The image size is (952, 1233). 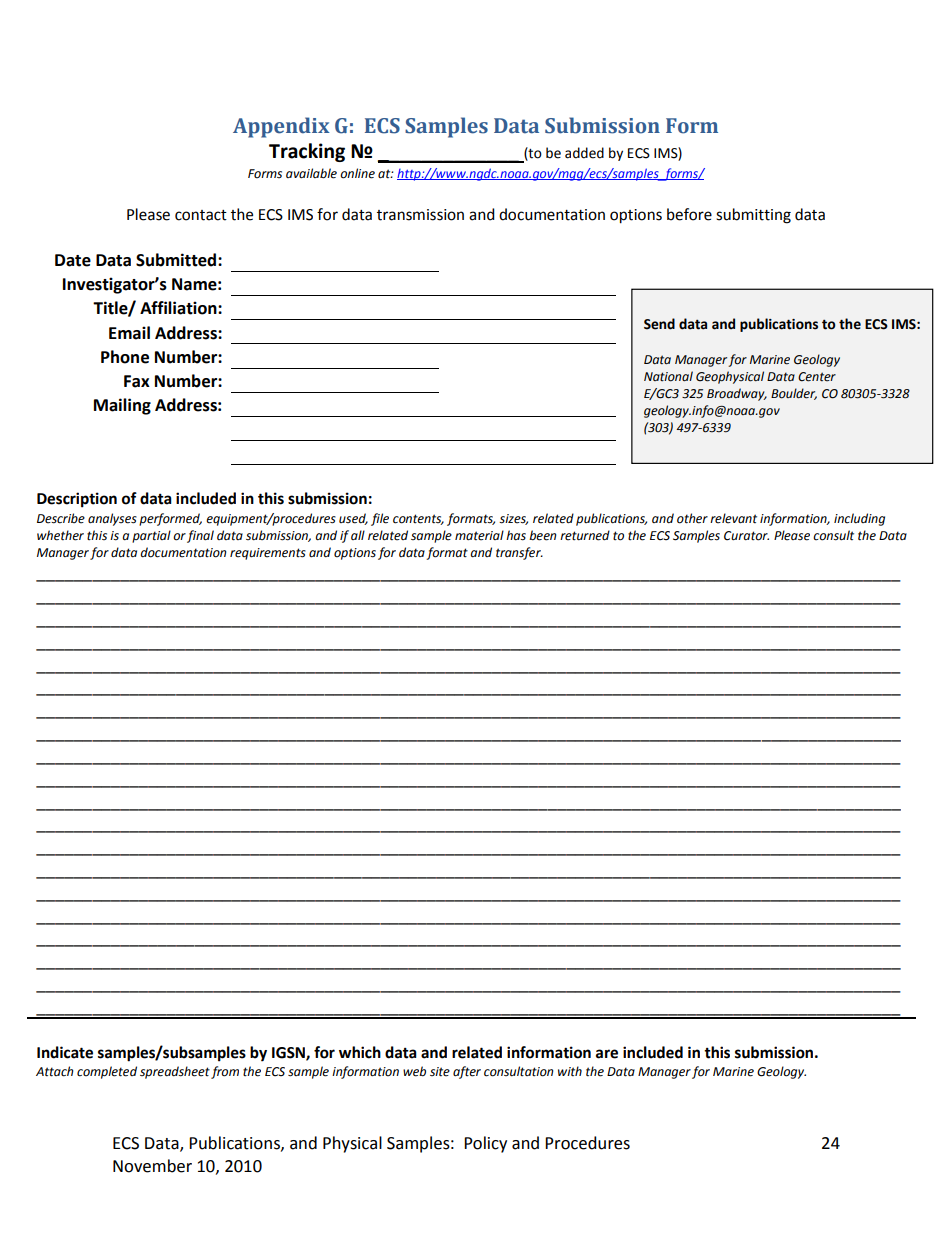 What do you see at coordinates (746, 536) in the screenshot?
I see `Curator` at bounding box center [746, 536].
